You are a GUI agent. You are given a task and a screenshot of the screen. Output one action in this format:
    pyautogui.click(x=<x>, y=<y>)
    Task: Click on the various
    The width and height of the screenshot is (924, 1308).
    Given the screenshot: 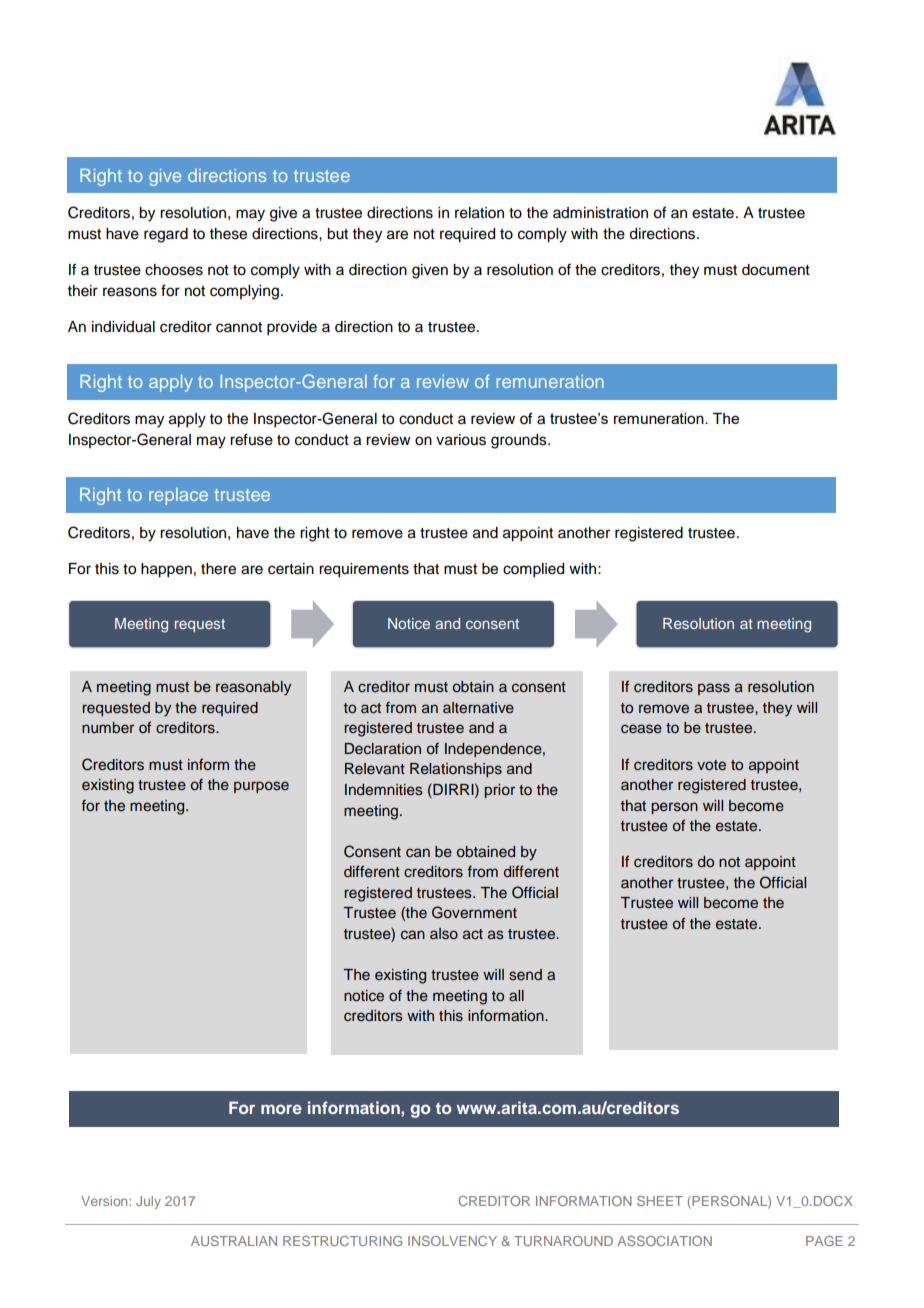 What is the action you would take?
    pyautogui.click(x=461, y=440)
